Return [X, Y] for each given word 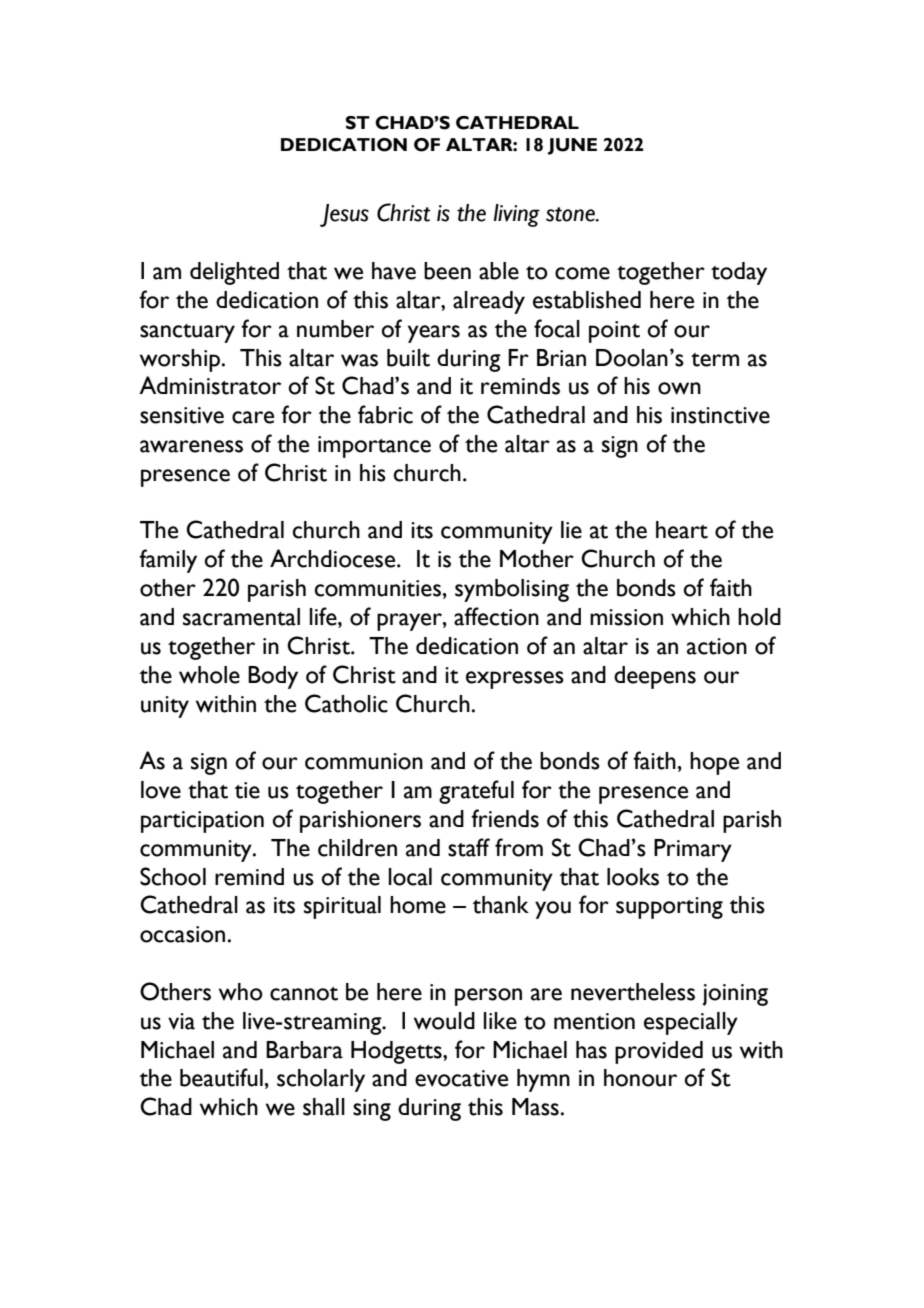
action [717, 646]
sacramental [241, 617]
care [253, 417]
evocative [461, 1078]
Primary [693, 850]
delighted [234, 273]
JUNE [572, 146]
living [517, 215]
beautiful [221, 1077]
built [408, 358]
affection [496, 616]
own [679, 388]
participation [202, 822]
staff [469, 847]
